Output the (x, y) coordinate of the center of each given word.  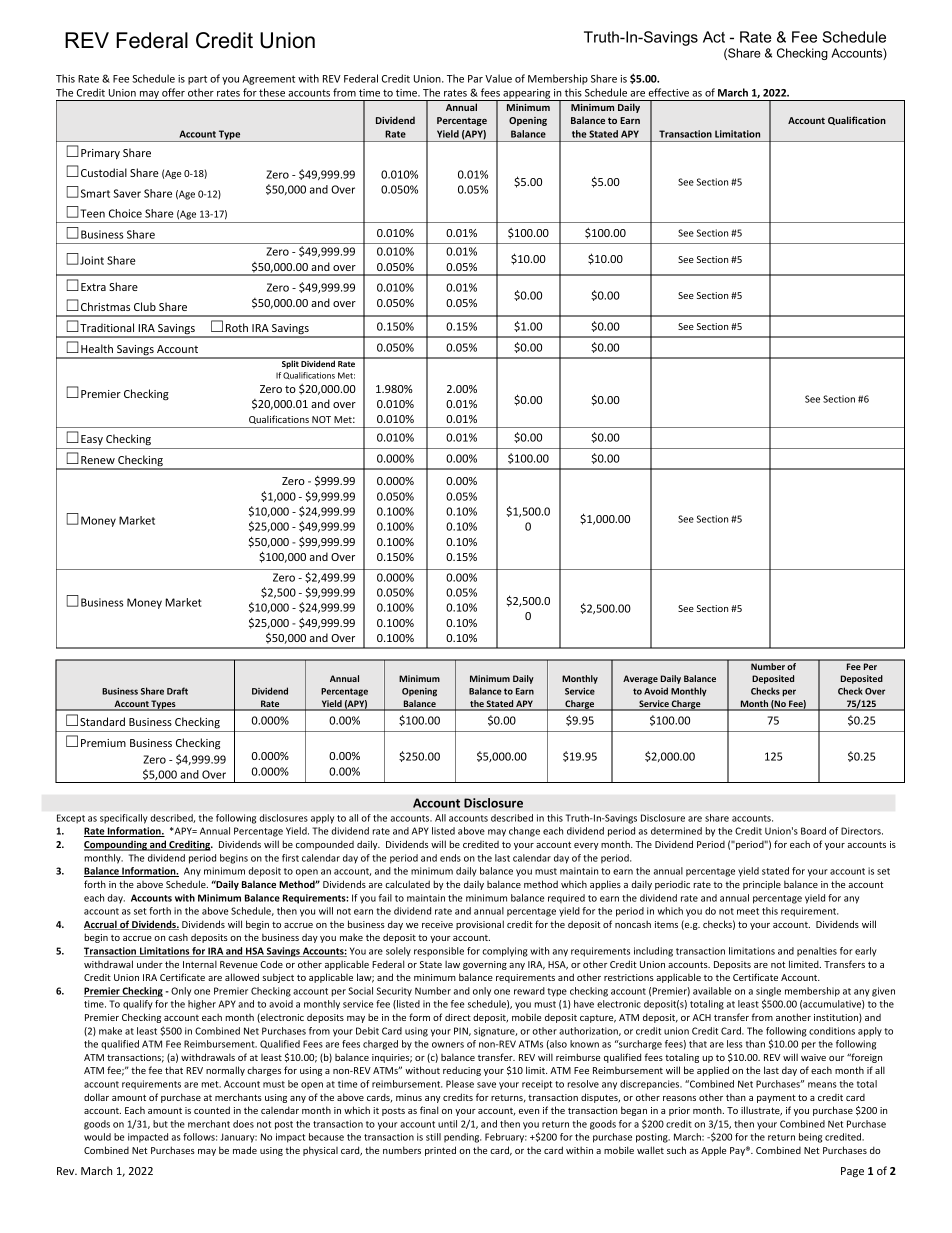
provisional (480, 925)
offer (173, 92)
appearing (527, 95)
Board (813, 831)
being (810, 1138)
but (160, 1124)
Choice (125, 213)
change (524, 832)
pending (462, 1138)
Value (498, 78)
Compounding (116, 845)
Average (640, 679)
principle (762, 885)
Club (145, 306)
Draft (177, 691)
